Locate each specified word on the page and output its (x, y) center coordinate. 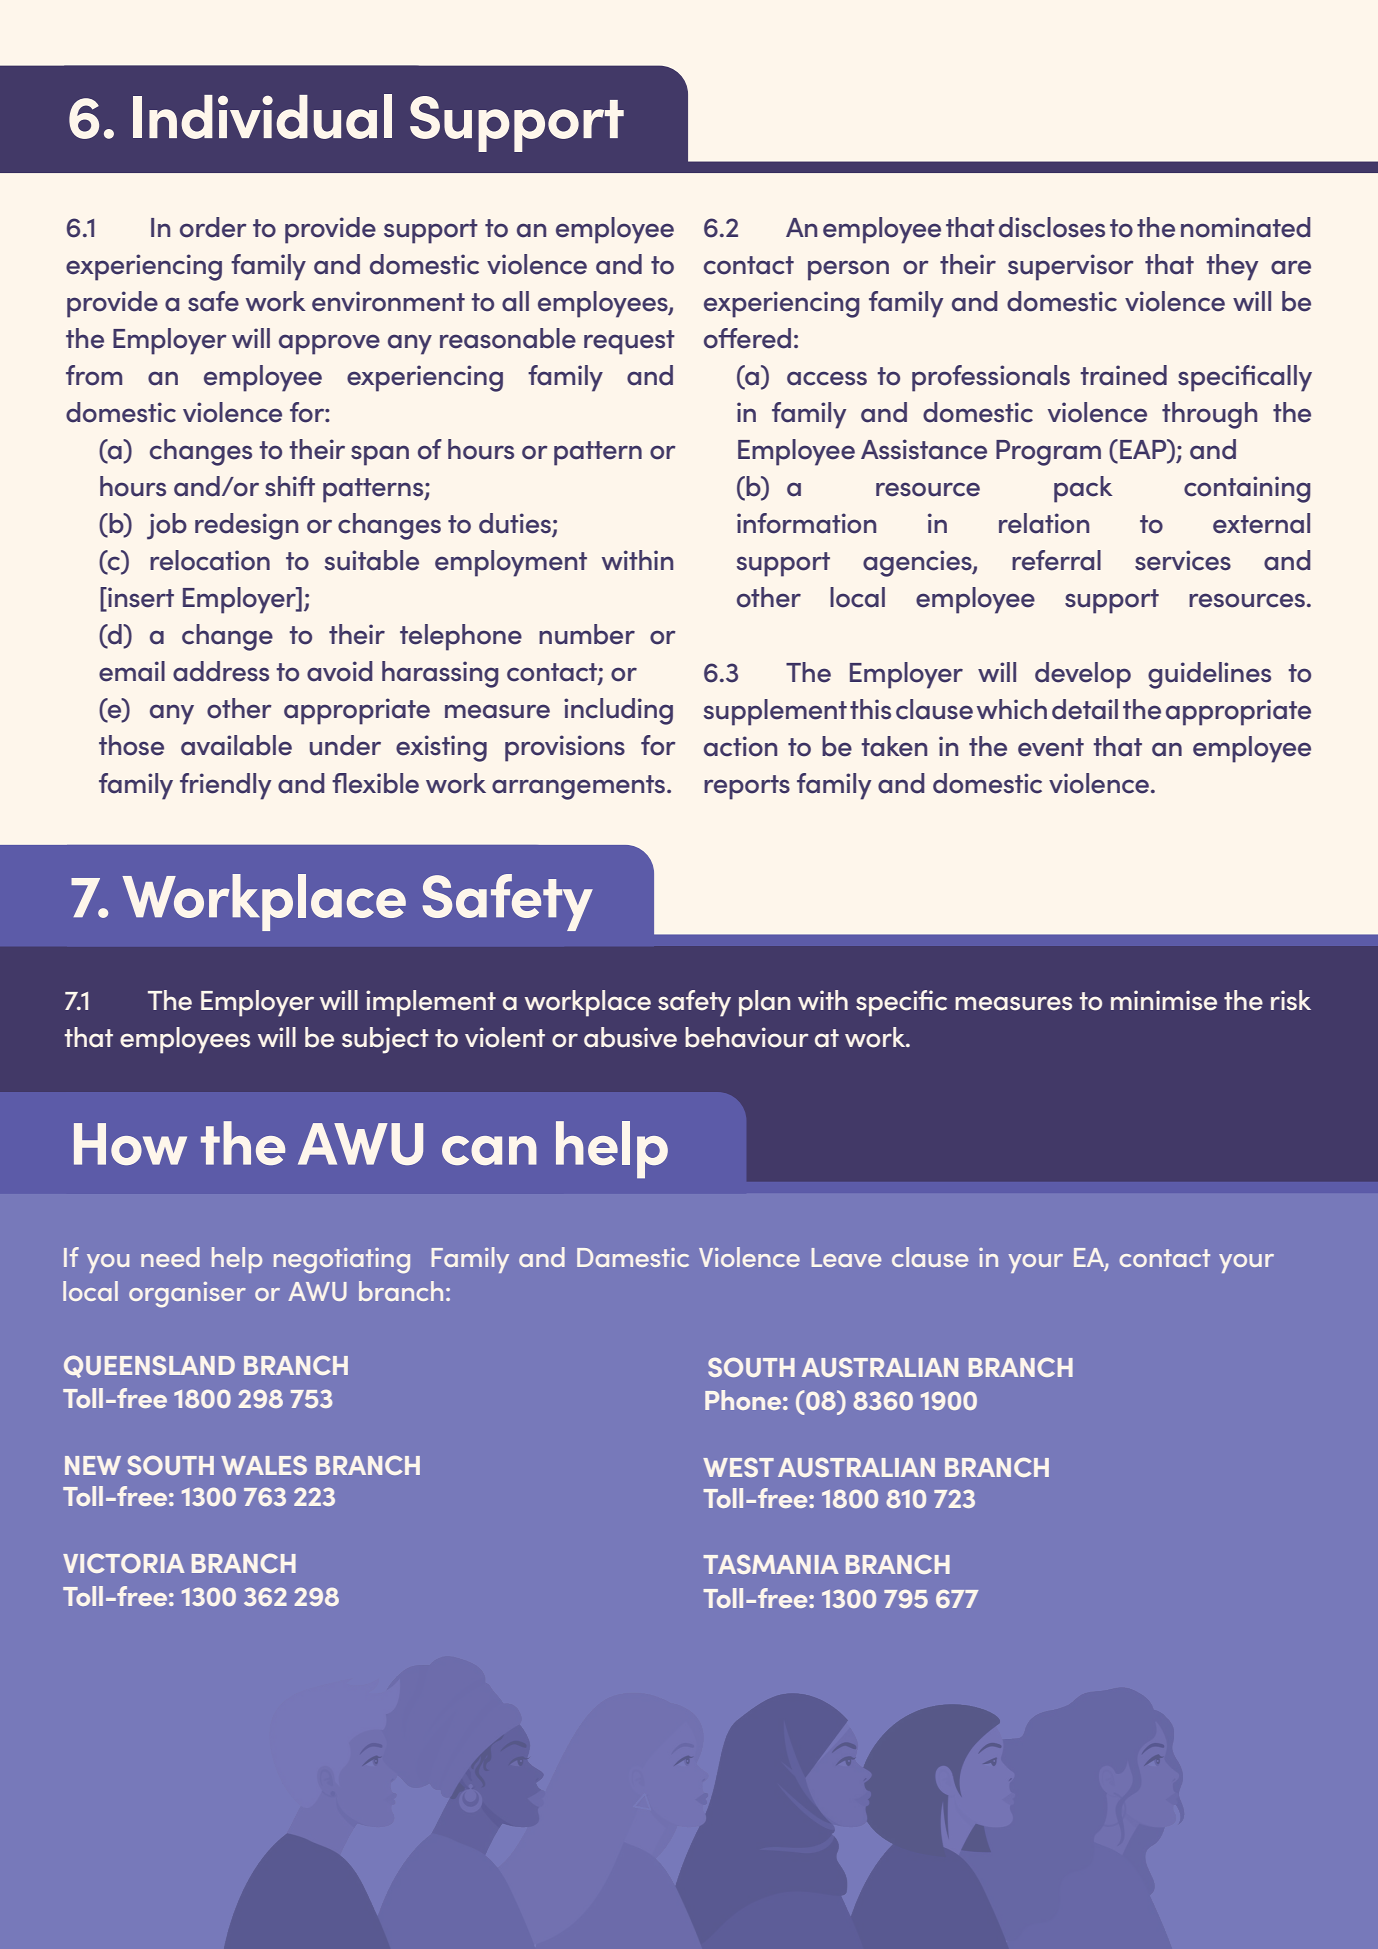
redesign (246, 526)
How (130, 1144)
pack (1083, 489)
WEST (738, 1467)
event (1051, 747)
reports (747, 787)
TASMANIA (771, 1564)
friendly (225, 786)
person (848, 270)
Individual (262, 116)
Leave (846, 1257)
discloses (1052, 227)
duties (516, 524)
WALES (264, 1465)
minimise (1164, 1000)
